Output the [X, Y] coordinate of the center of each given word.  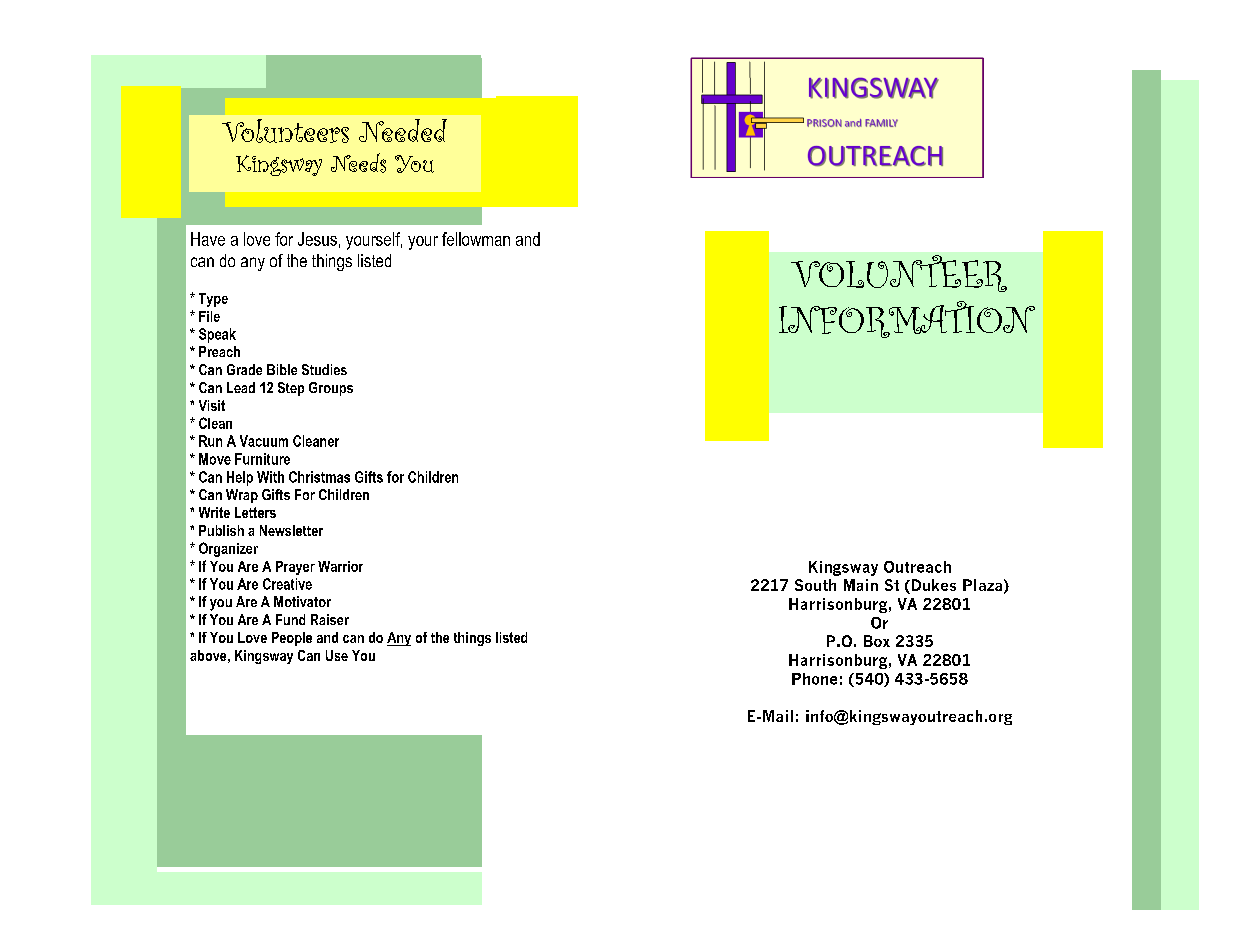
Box [877, 641]
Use [337, 655]
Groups [331, 389]
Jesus [317, 239]
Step [291, 389]
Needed [403, 130]
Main [861, 585]
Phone [814, 679]
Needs [358, 163]
